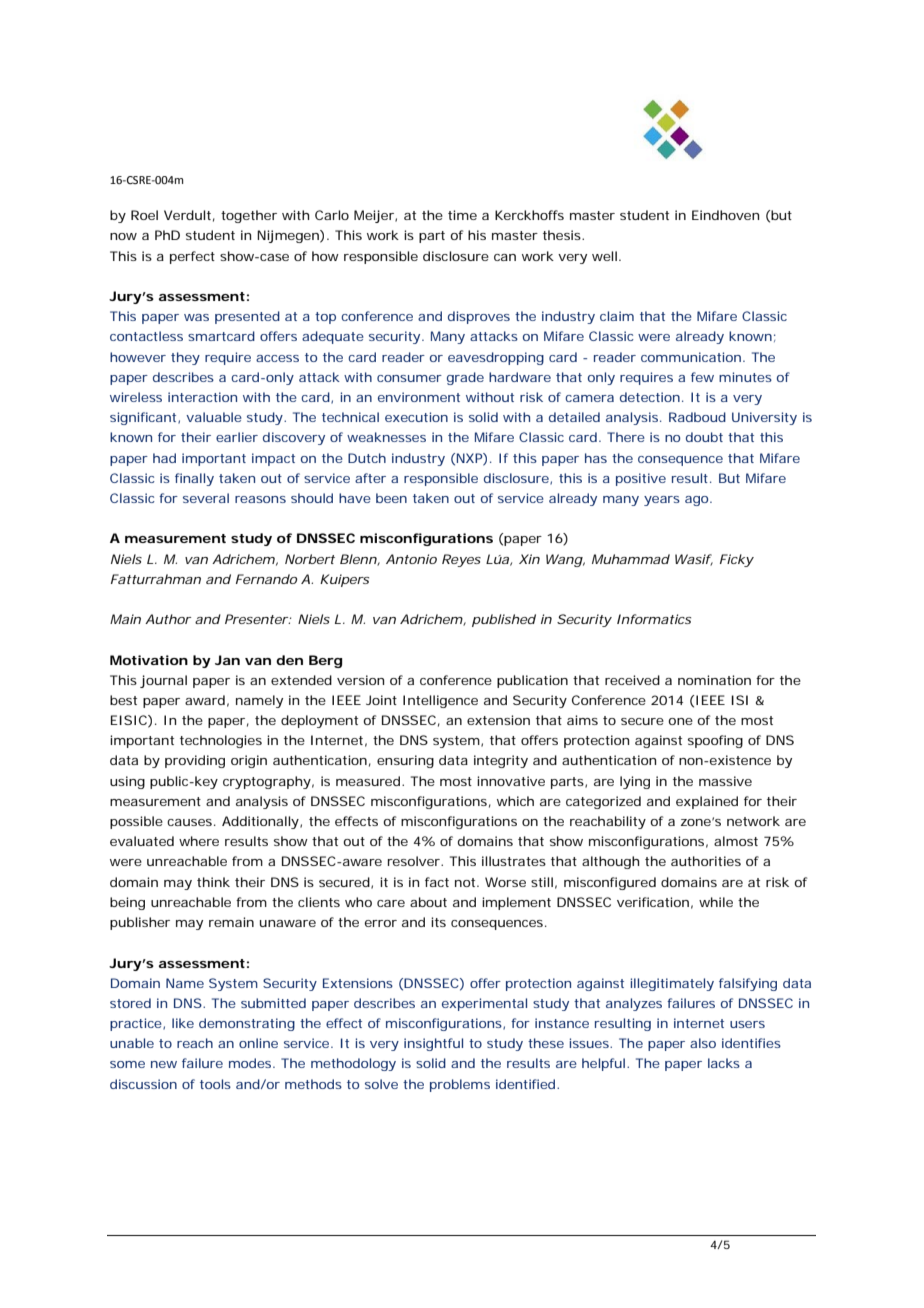 The height and width of the screenshot is (1308, 924). Describe the element at coordinates (192, 257) in the screenshot. I see `perfect` at that location.
